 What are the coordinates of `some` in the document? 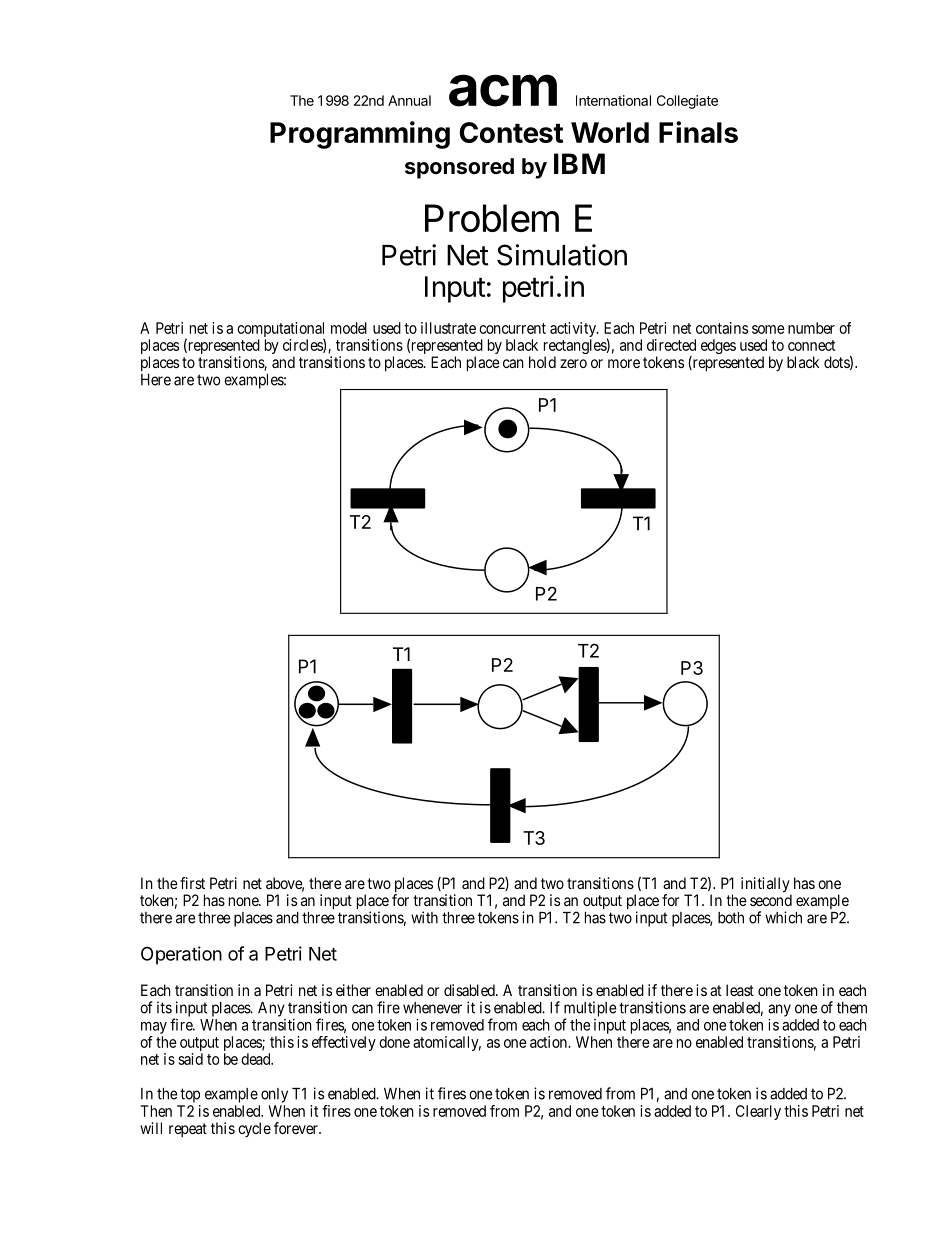 It's located at (768, 329).
